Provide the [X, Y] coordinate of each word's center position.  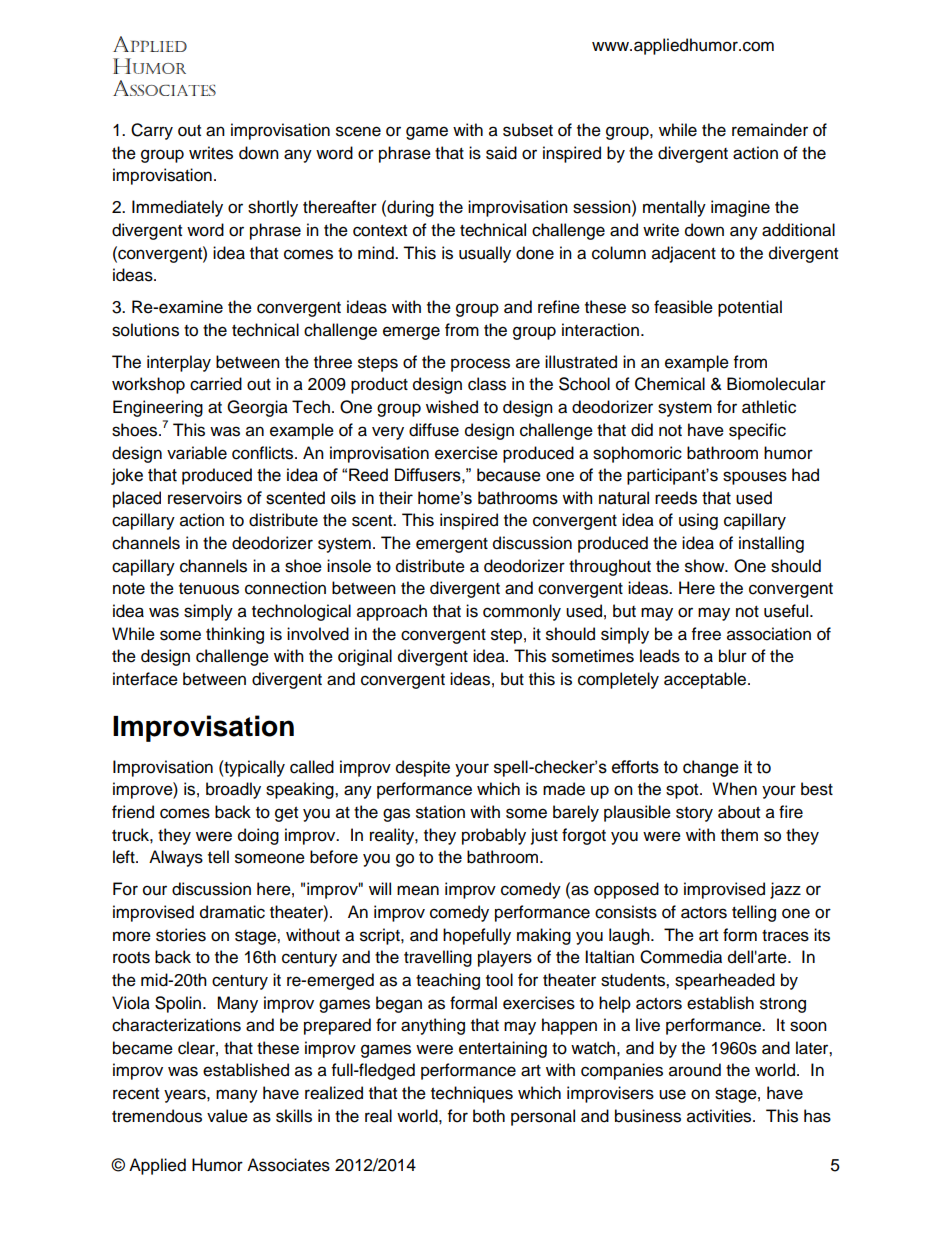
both [489, 1116]
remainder [770, 130]
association [769, 634]
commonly [522, 612]
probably [494, 836]
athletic [769, 407]
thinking [235, 635]
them [739, 835]
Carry [152, 131]
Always [176, 858]
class [487, 384]
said [501, 153]
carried [216, 384]
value [227, 1116]
